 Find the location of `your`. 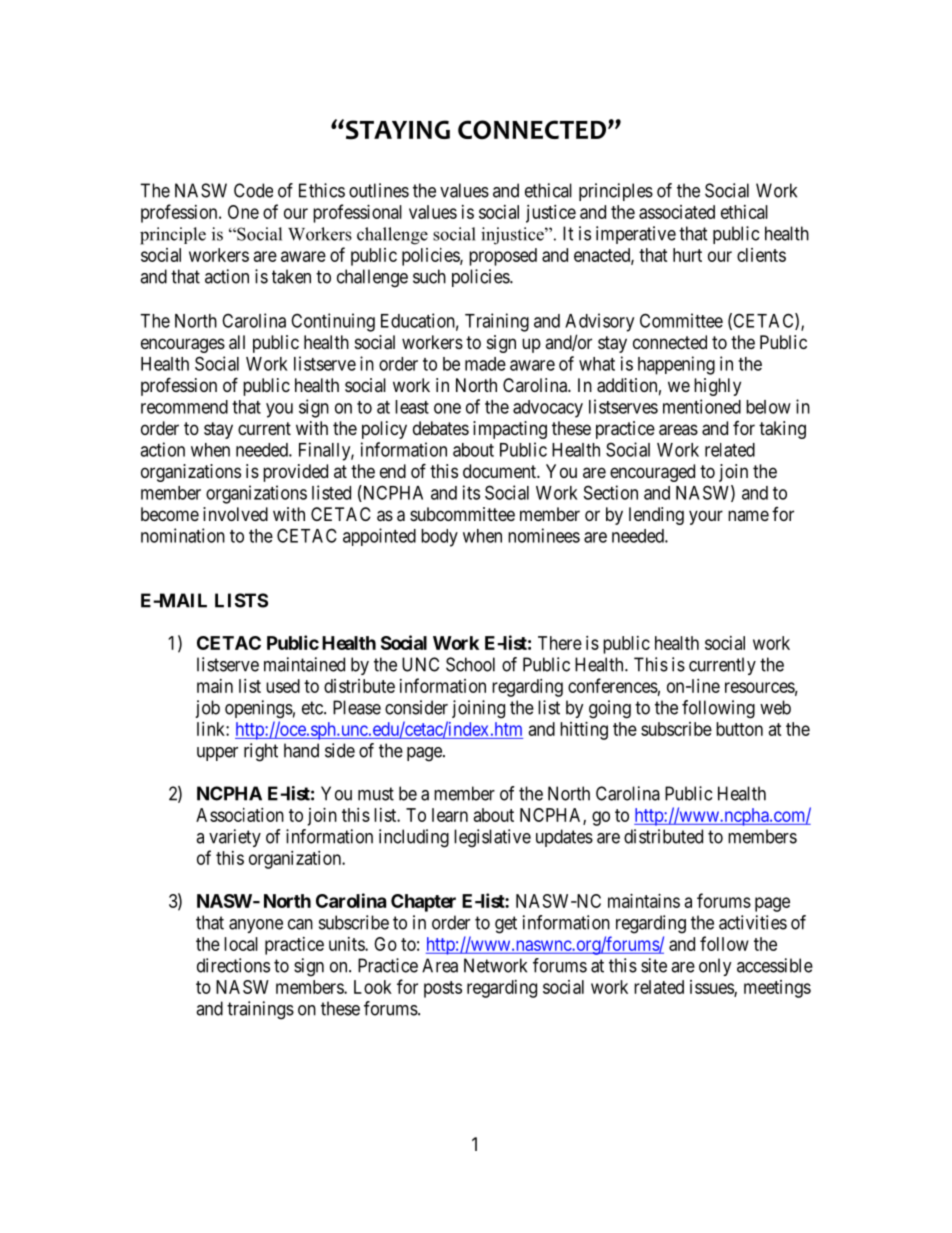

your is located at coordinates (706, 517).
